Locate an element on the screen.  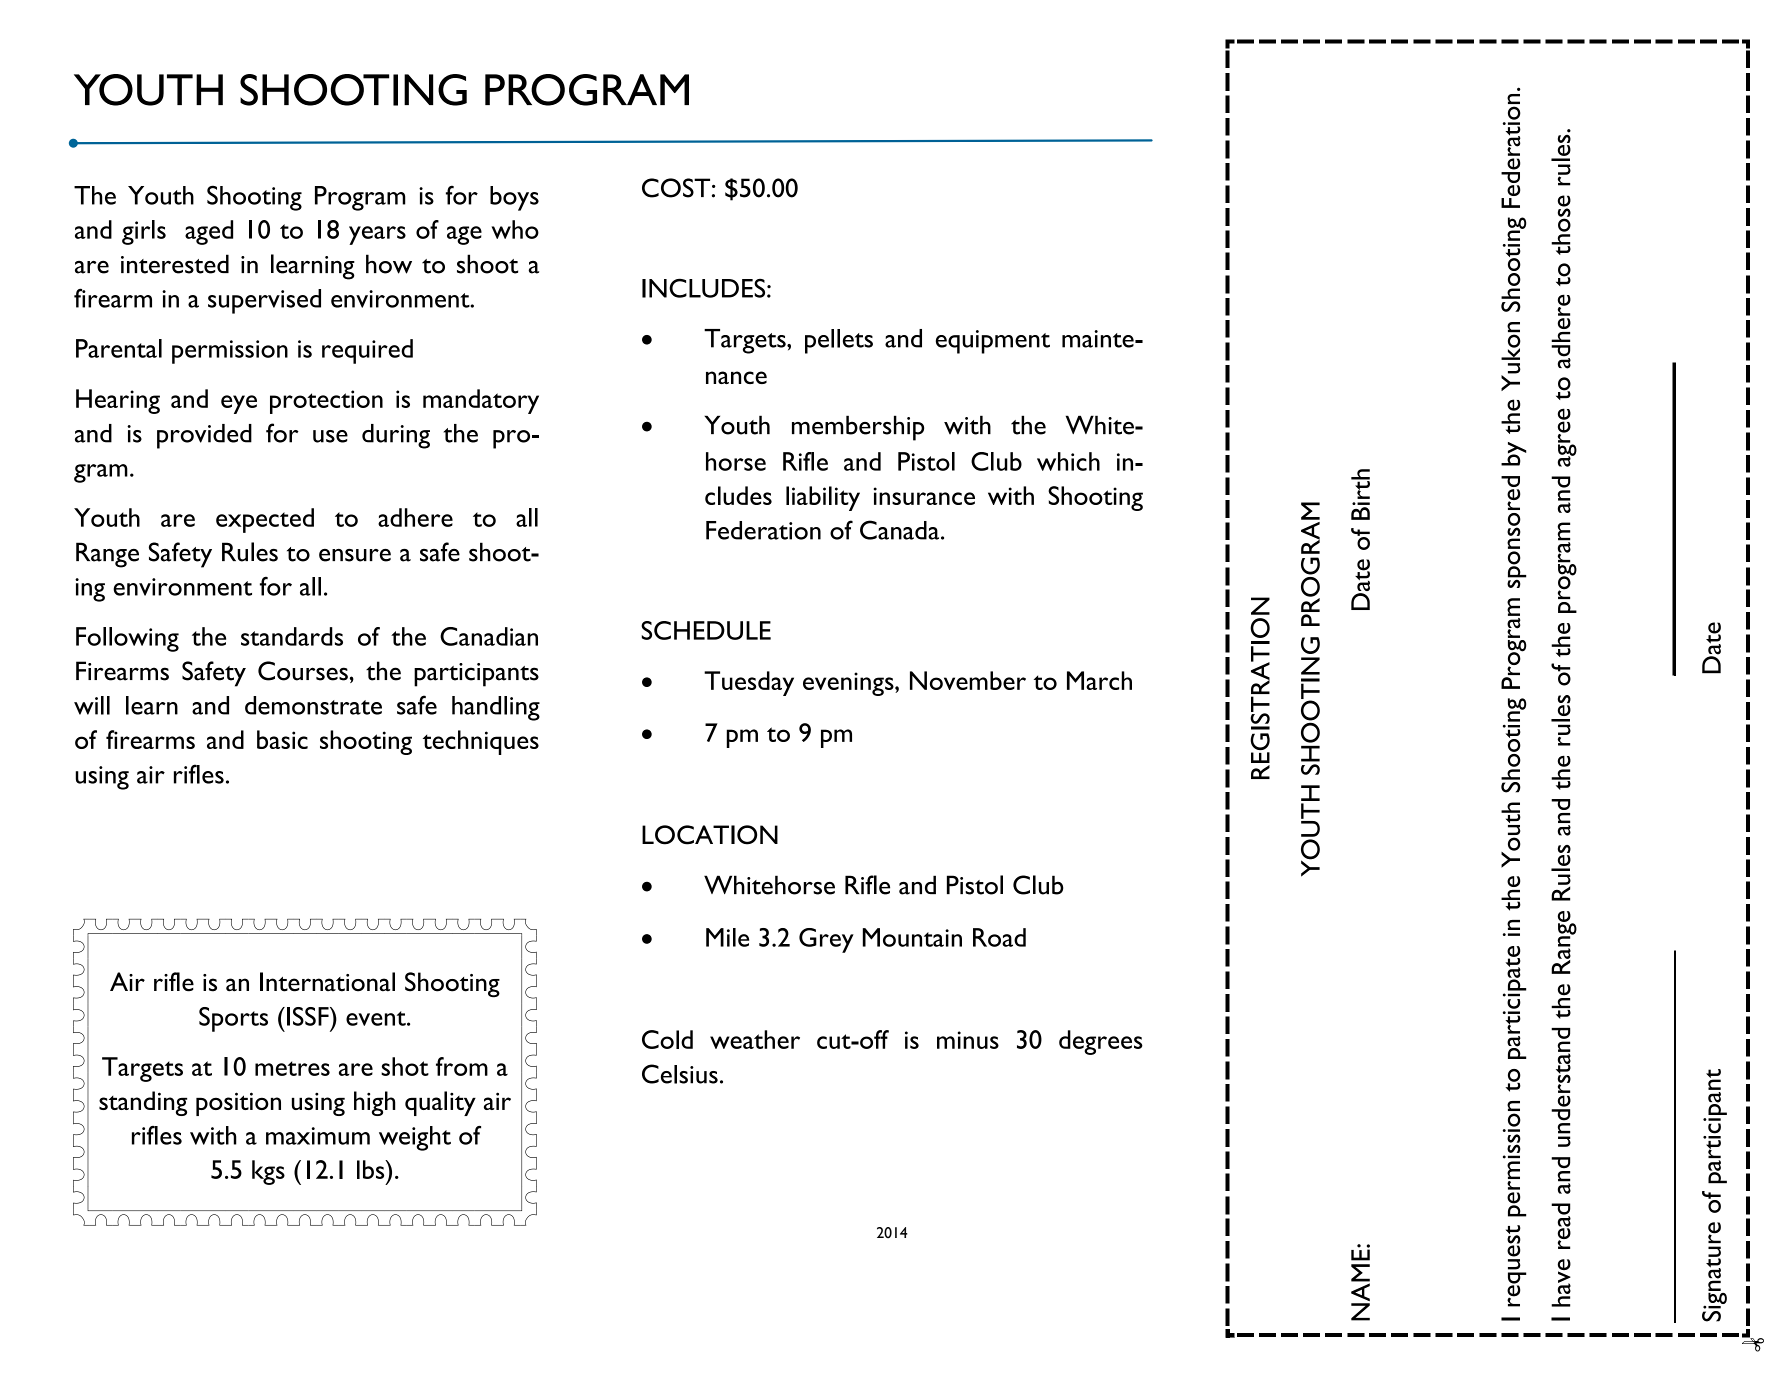
International is located at coordinates (327, 982).
